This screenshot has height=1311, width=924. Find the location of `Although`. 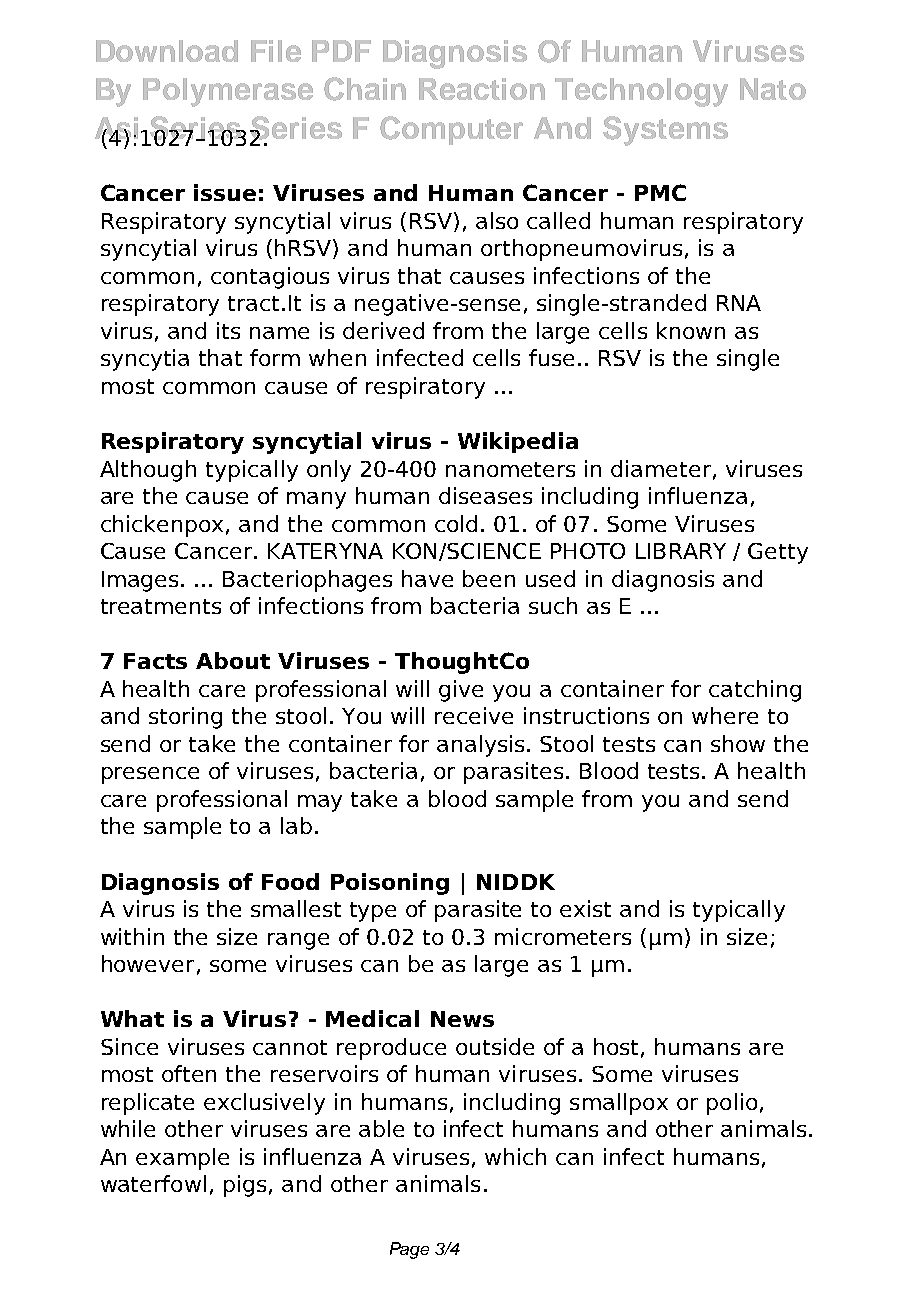

Although is located at coordinates (148, 471).
